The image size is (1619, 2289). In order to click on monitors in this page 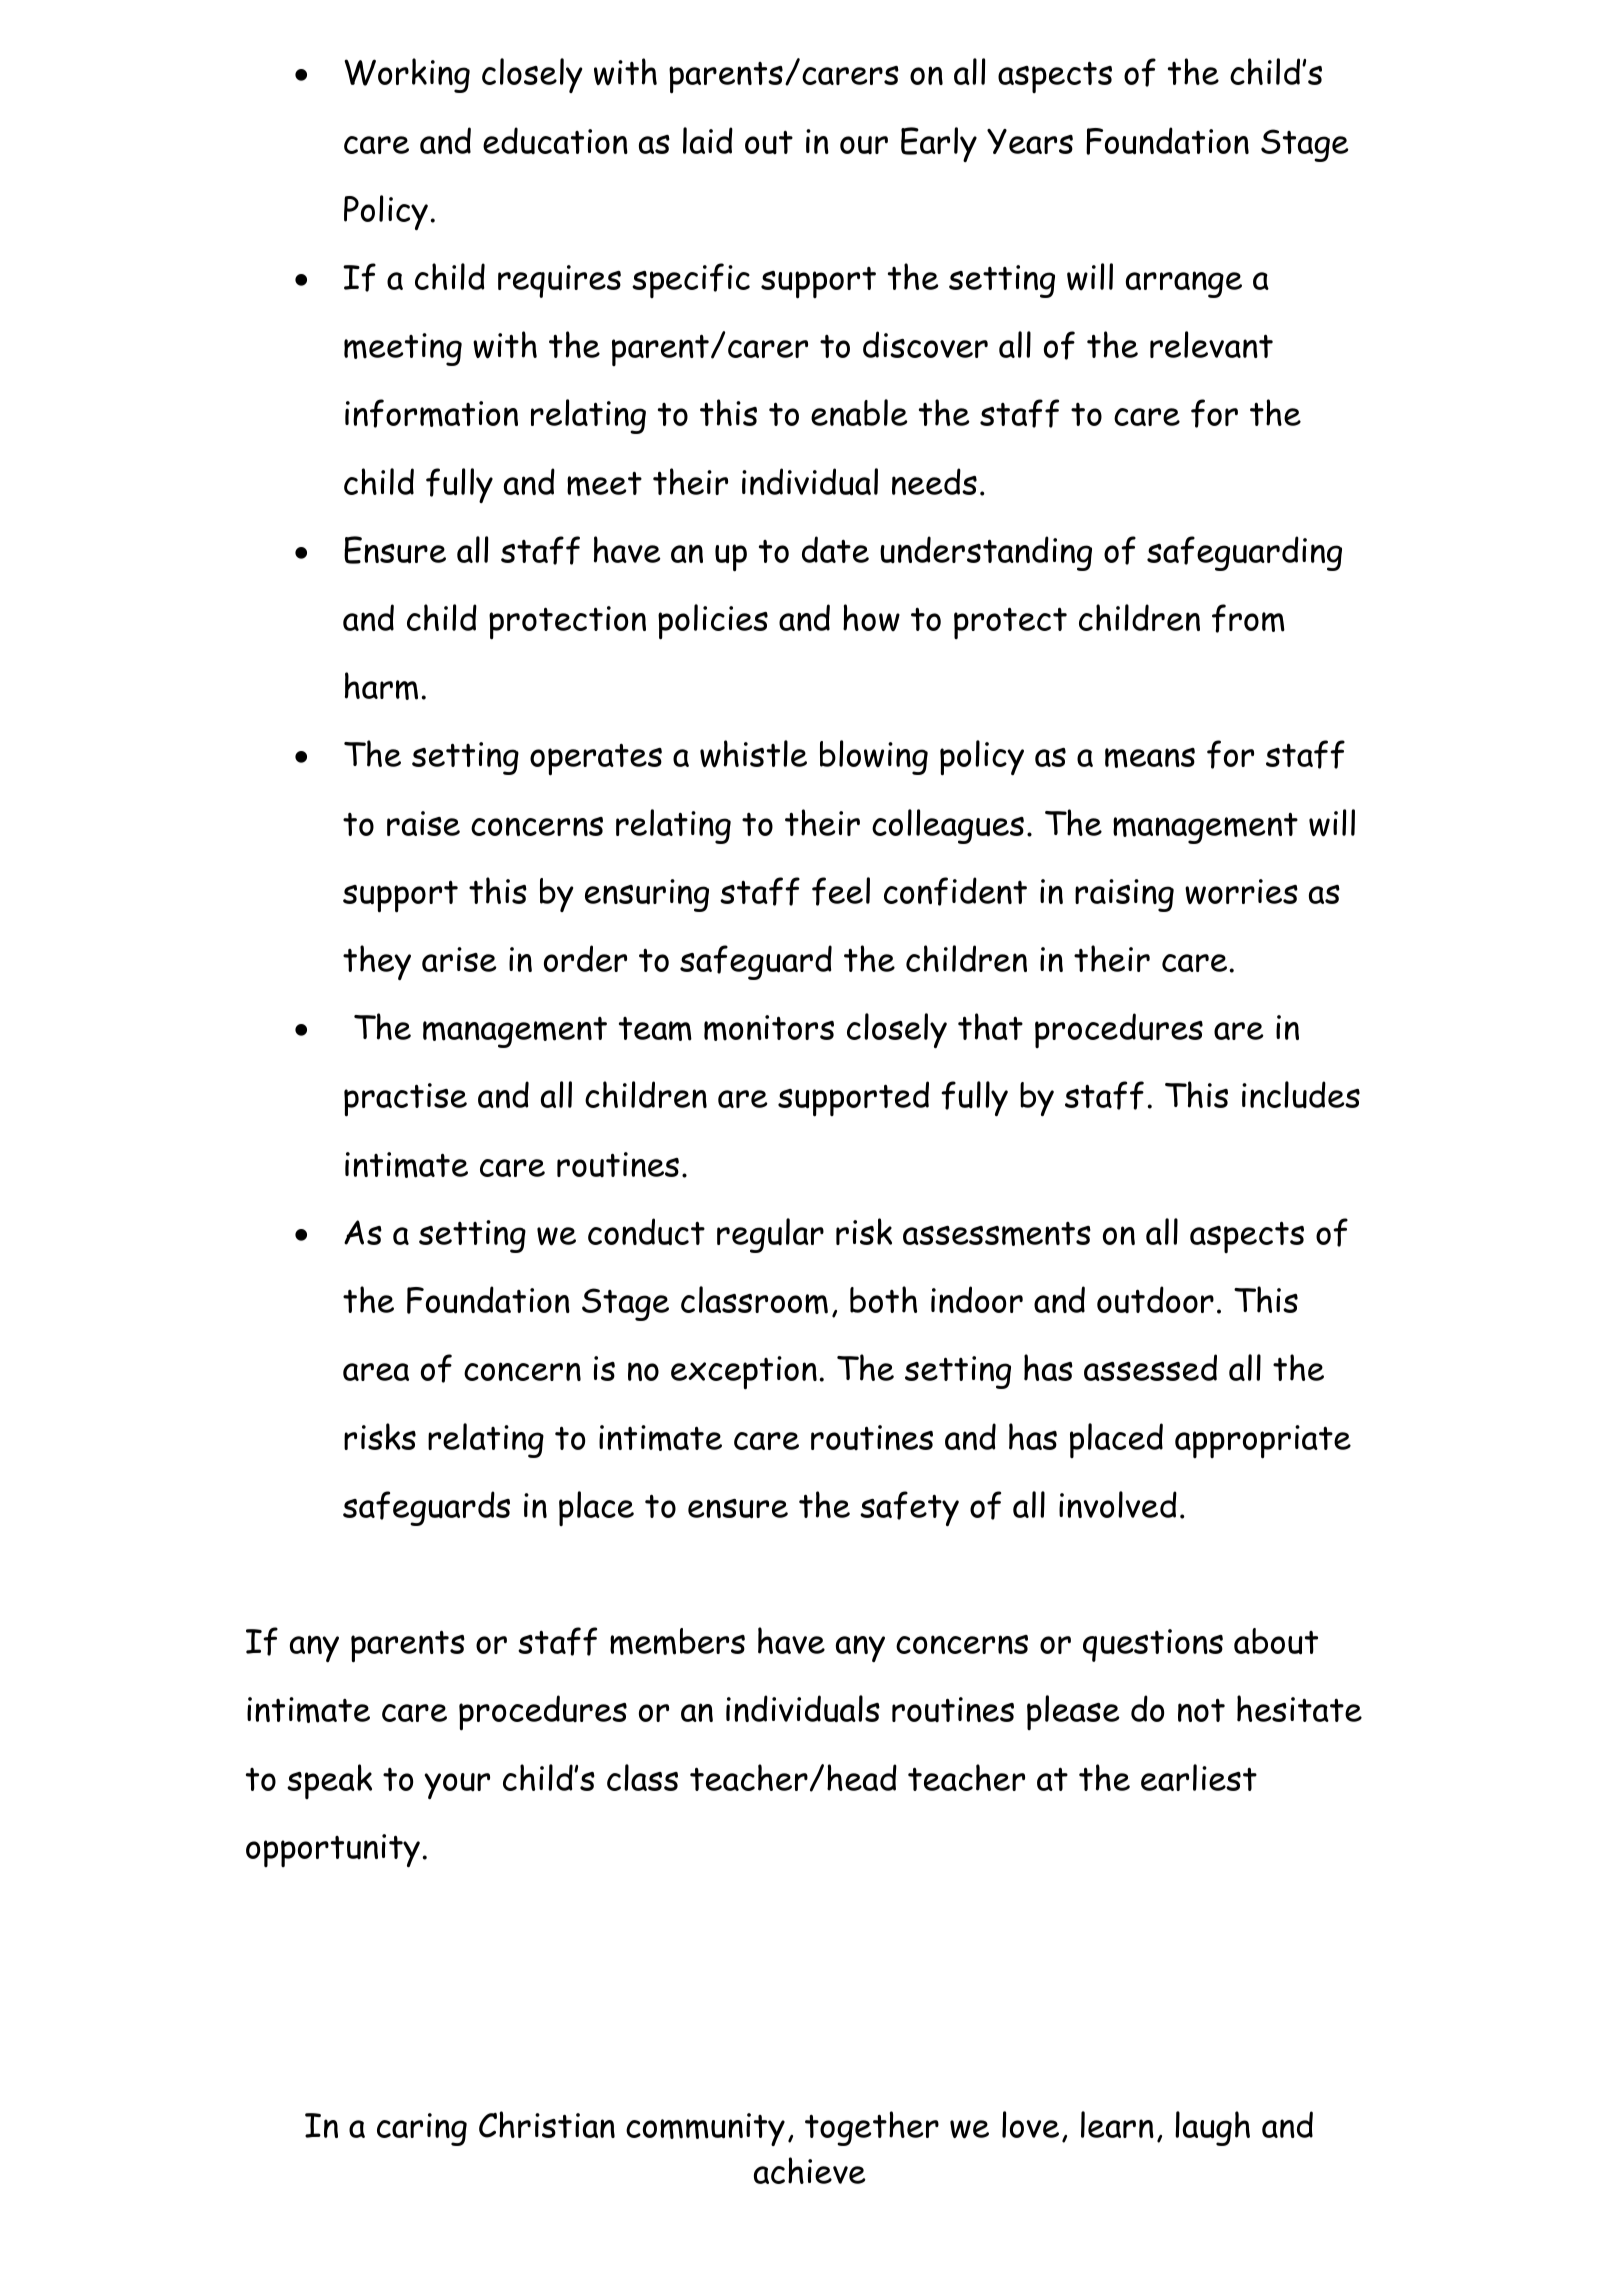, I will do `click(769, 1028)`.
